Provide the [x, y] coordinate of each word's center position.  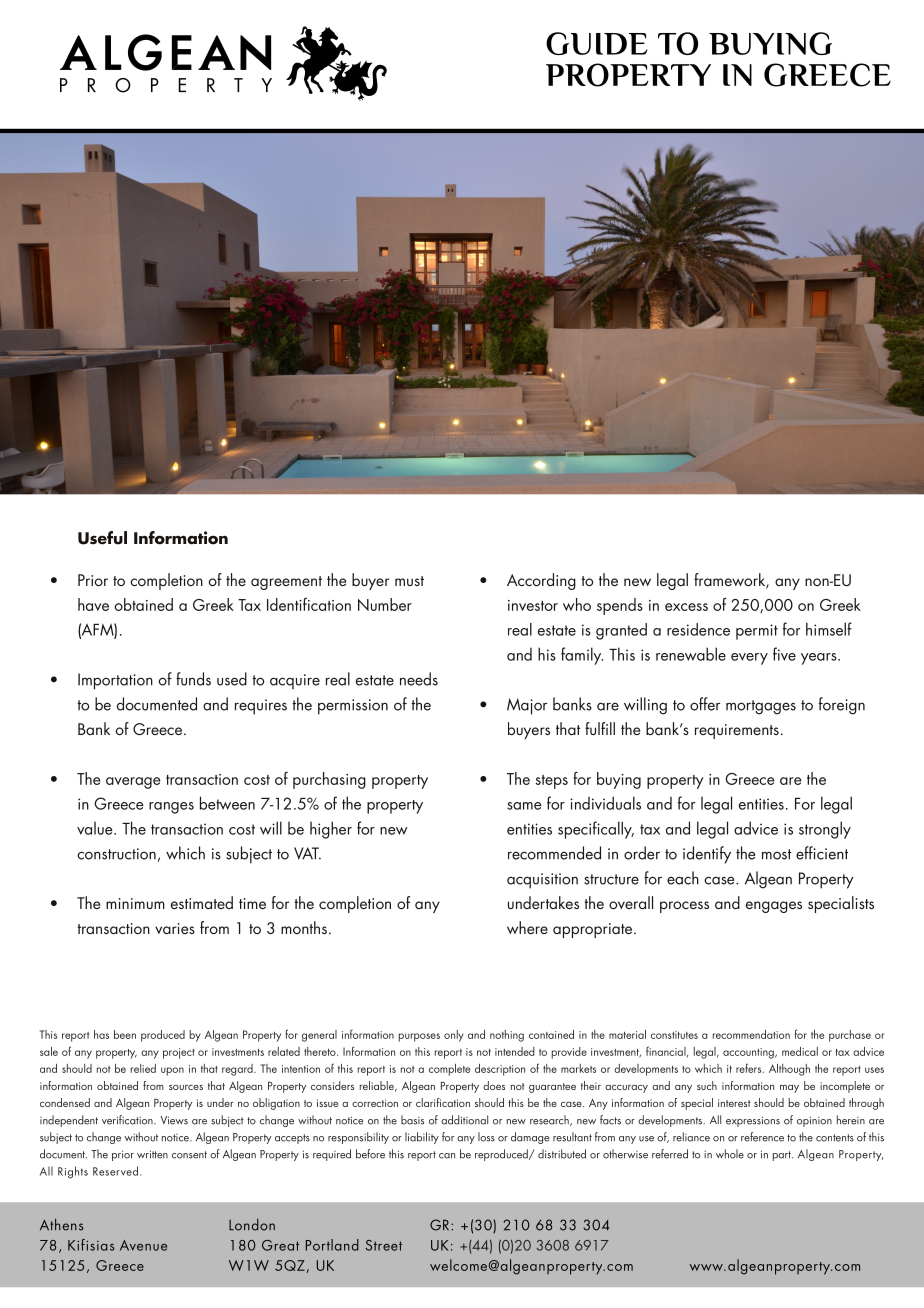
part [783, 1156]
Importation [115, 681]
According [541, 581]
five [784, 654]
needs [419, 679]
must [409, 581]
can [447, 1156]
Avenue [143, 1245]
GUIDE [596, 43]
